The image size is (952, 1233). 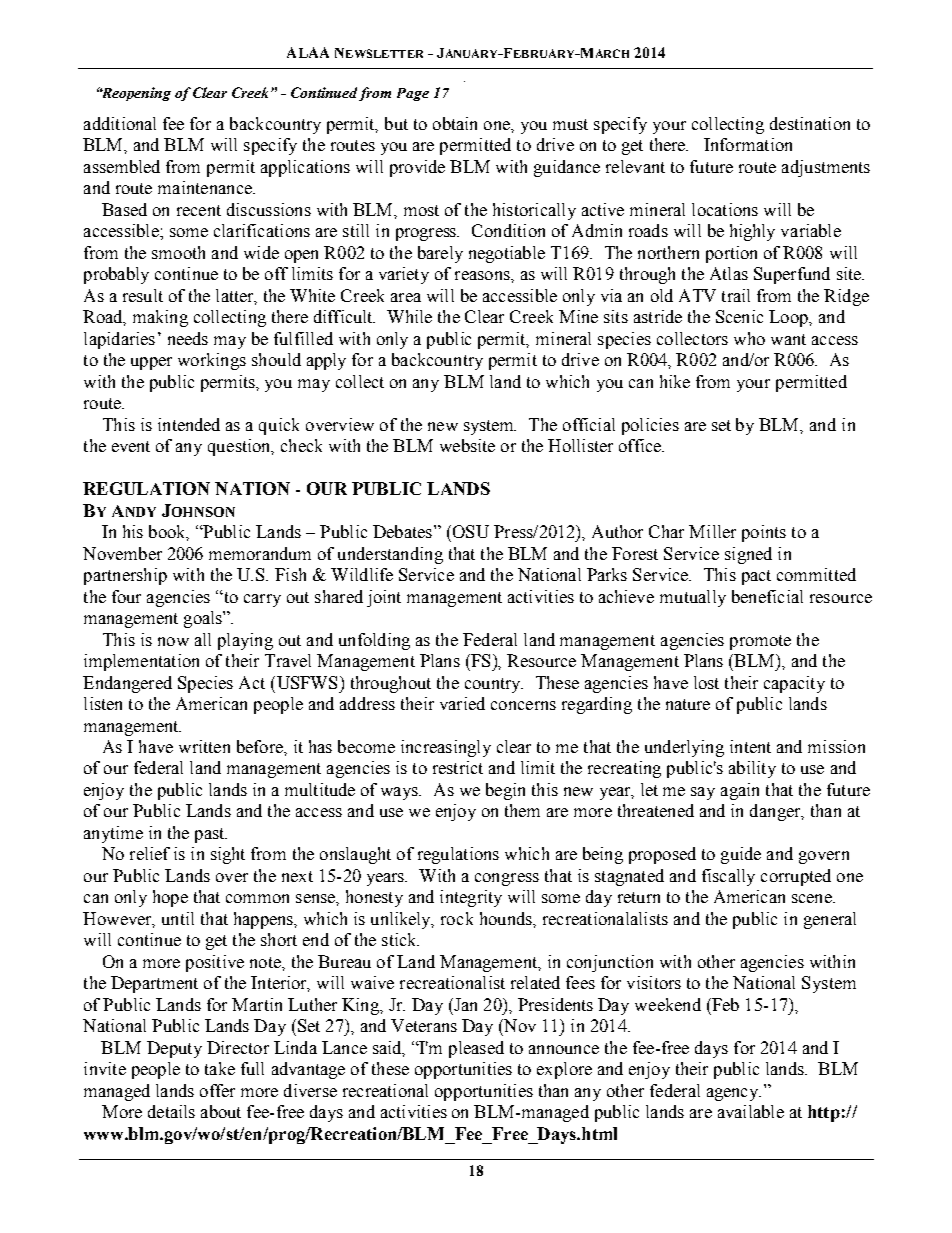 I want to click on pact, so click(x=756, y=577).
